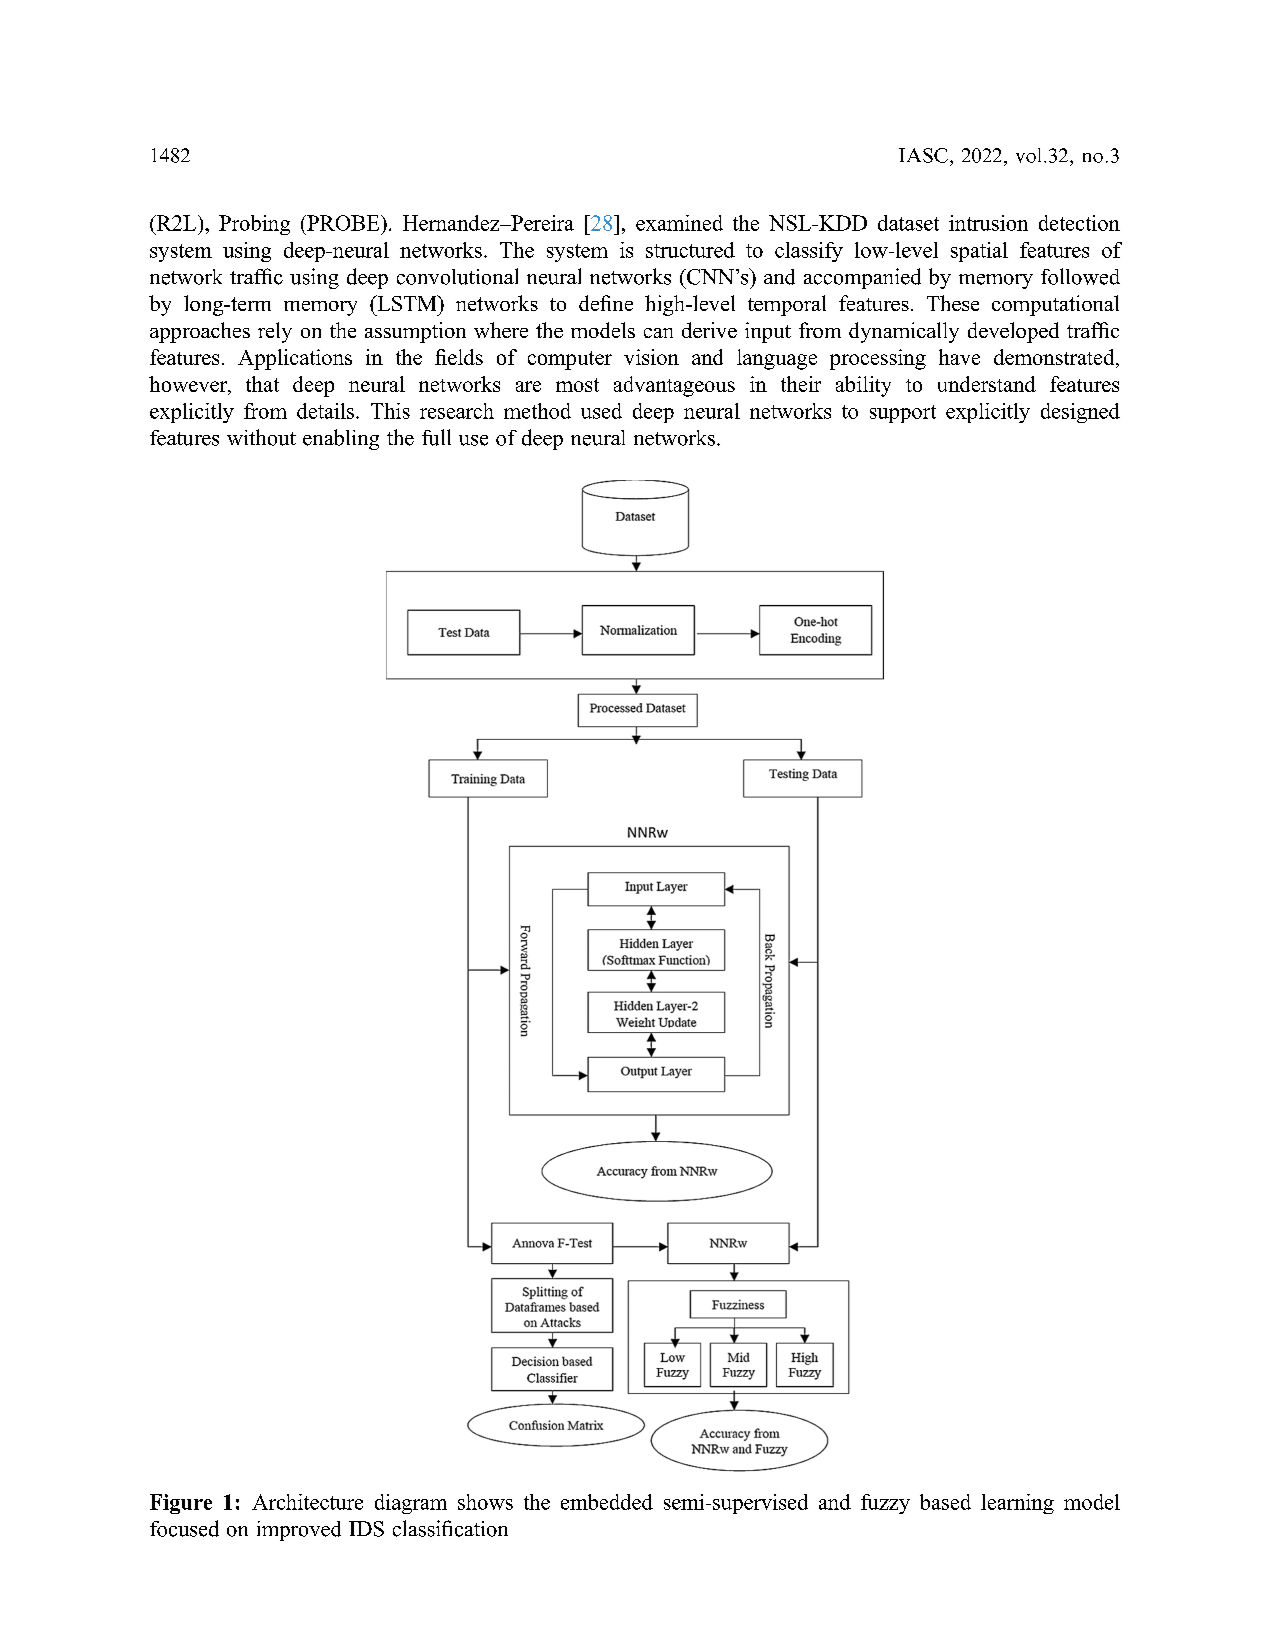 Image resolution: width=1269 pixels, height=1642 pixels. I want to click on without, so click(261, 437).
